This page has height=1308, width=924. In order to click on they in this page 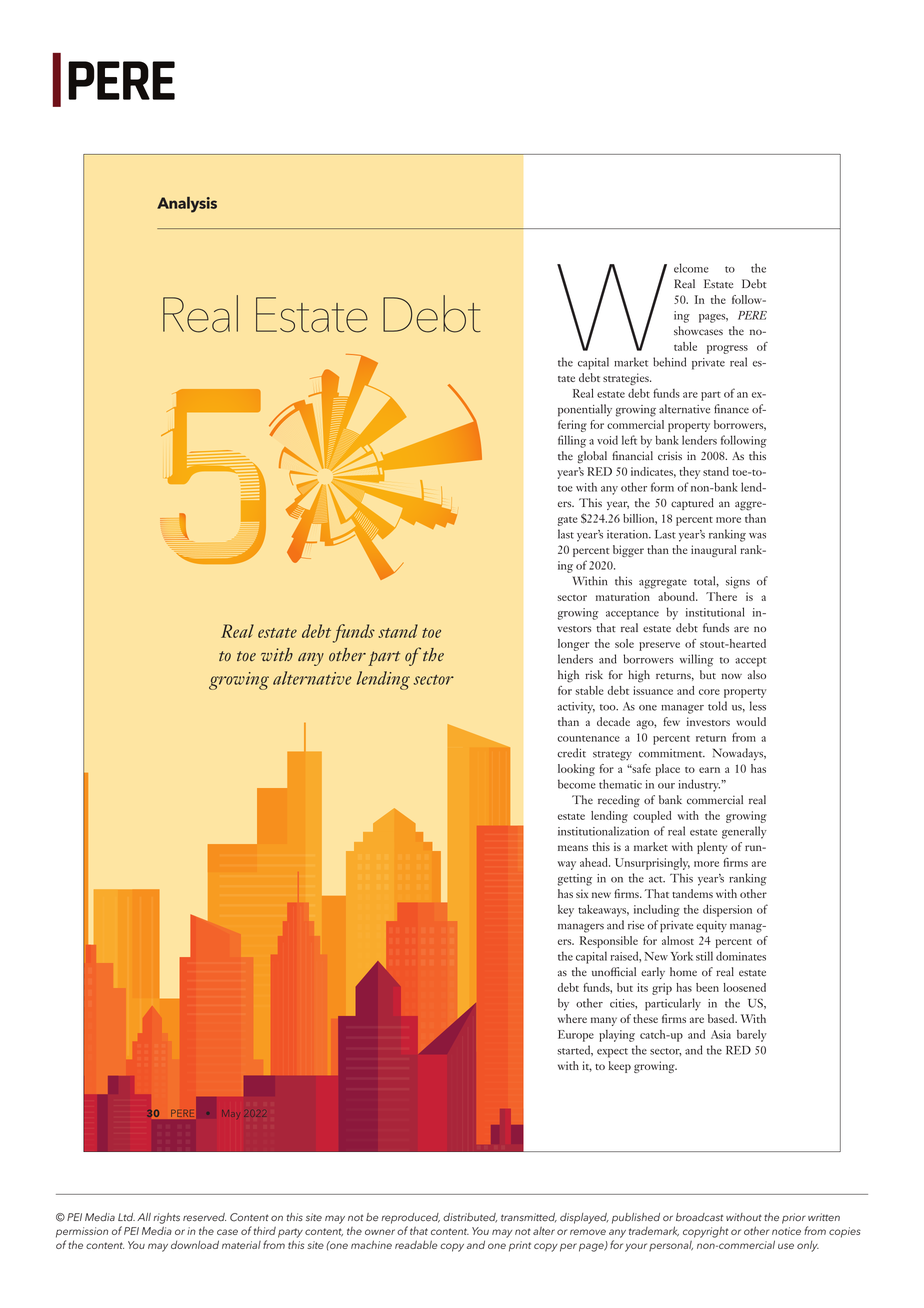, I will do `click(689, 473)`.
